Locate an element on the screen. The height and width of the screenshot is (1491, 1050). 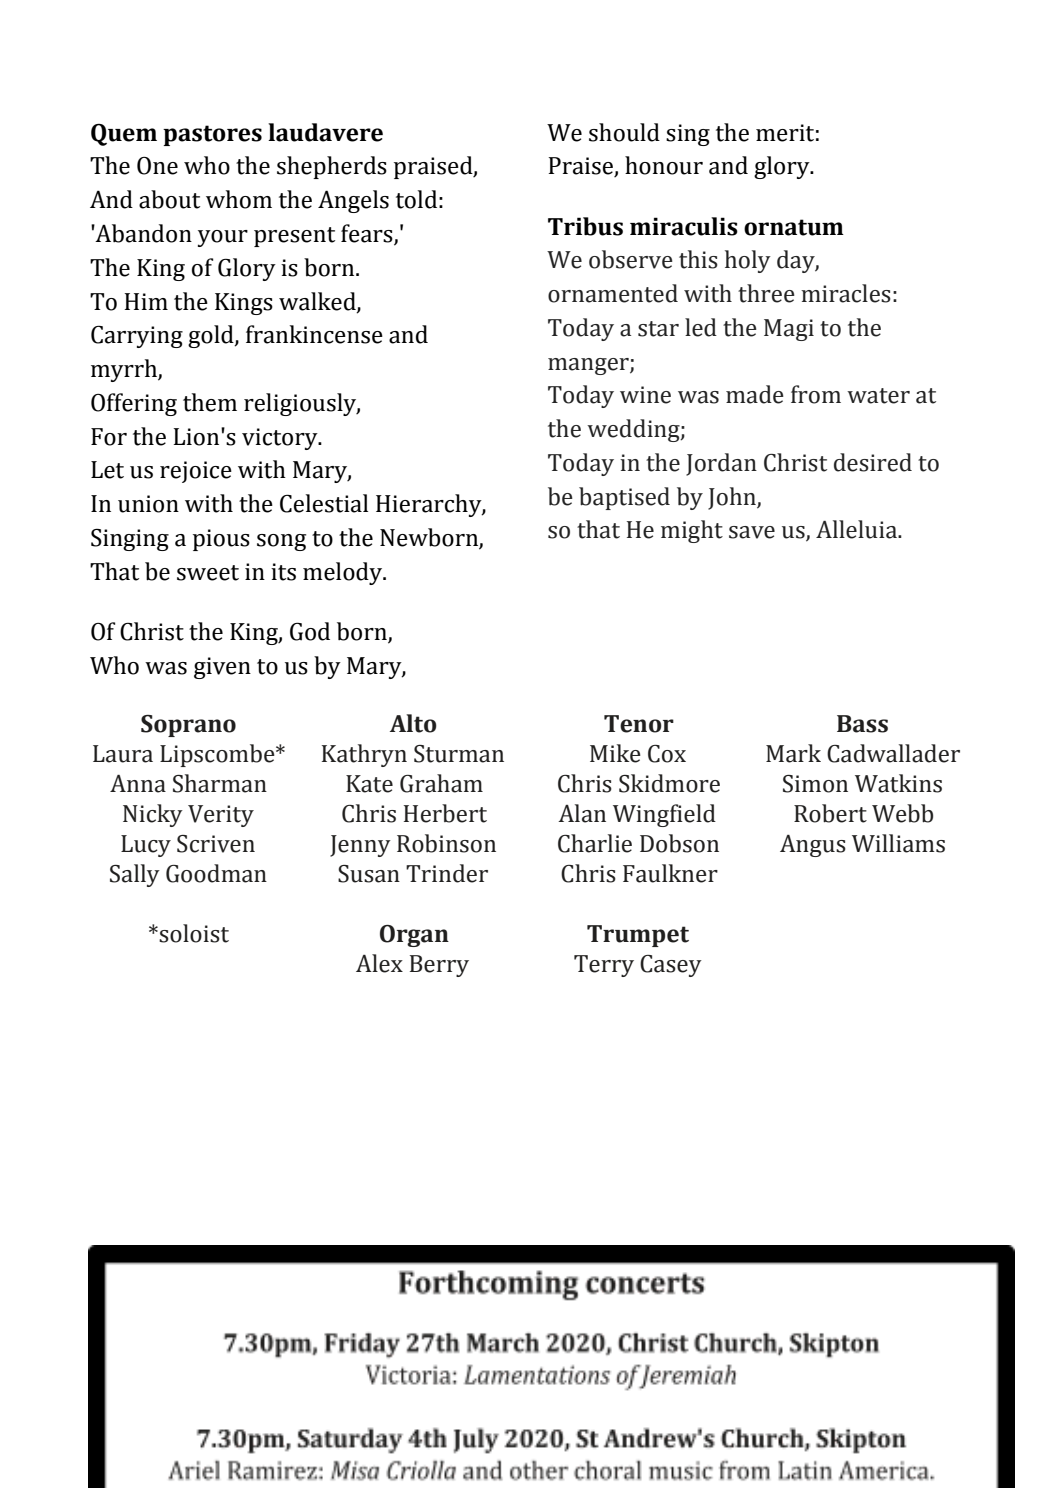
pious is located at coordinates (221, 540).
